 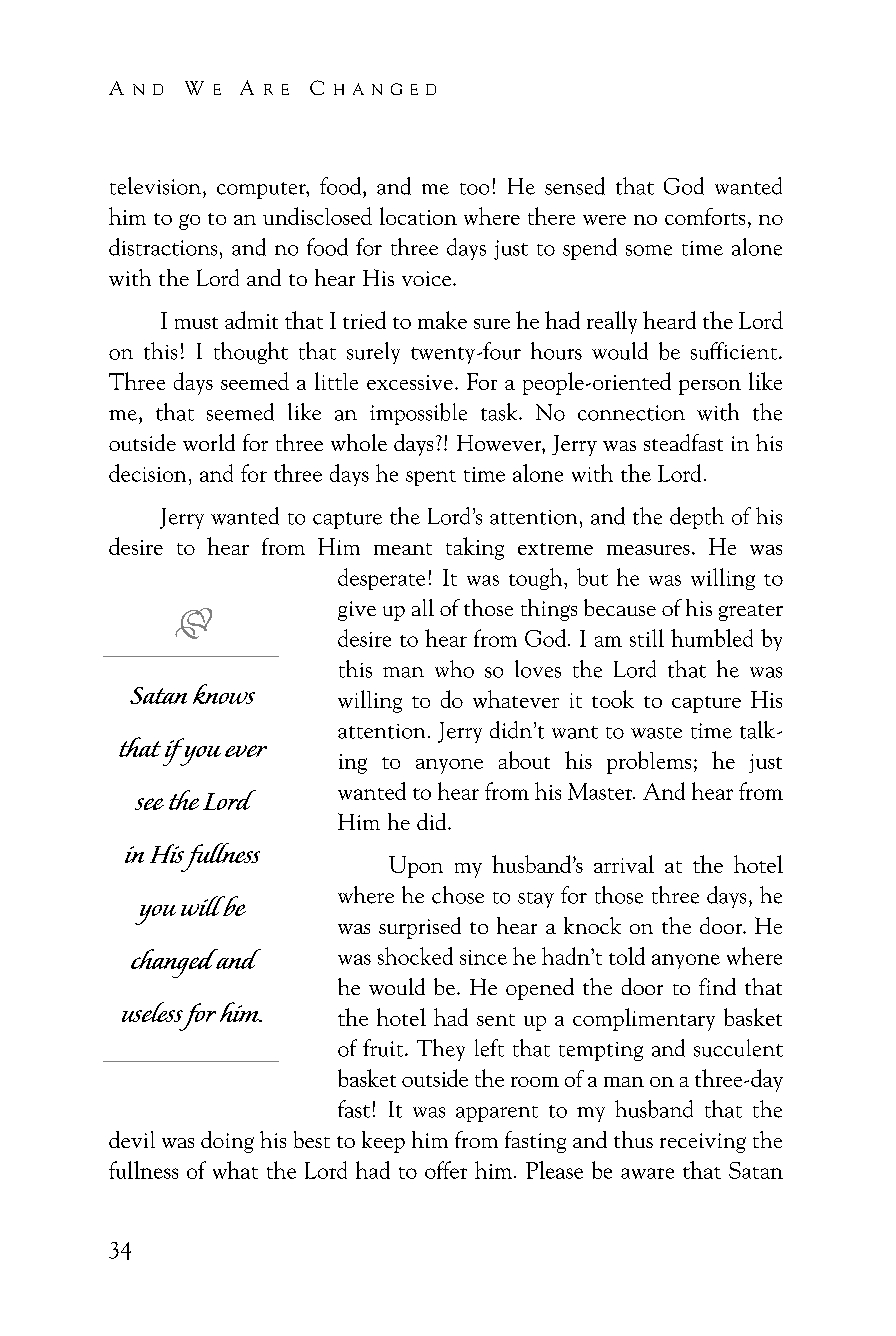 I want to click on distractions, so click(x=163, y=247).
